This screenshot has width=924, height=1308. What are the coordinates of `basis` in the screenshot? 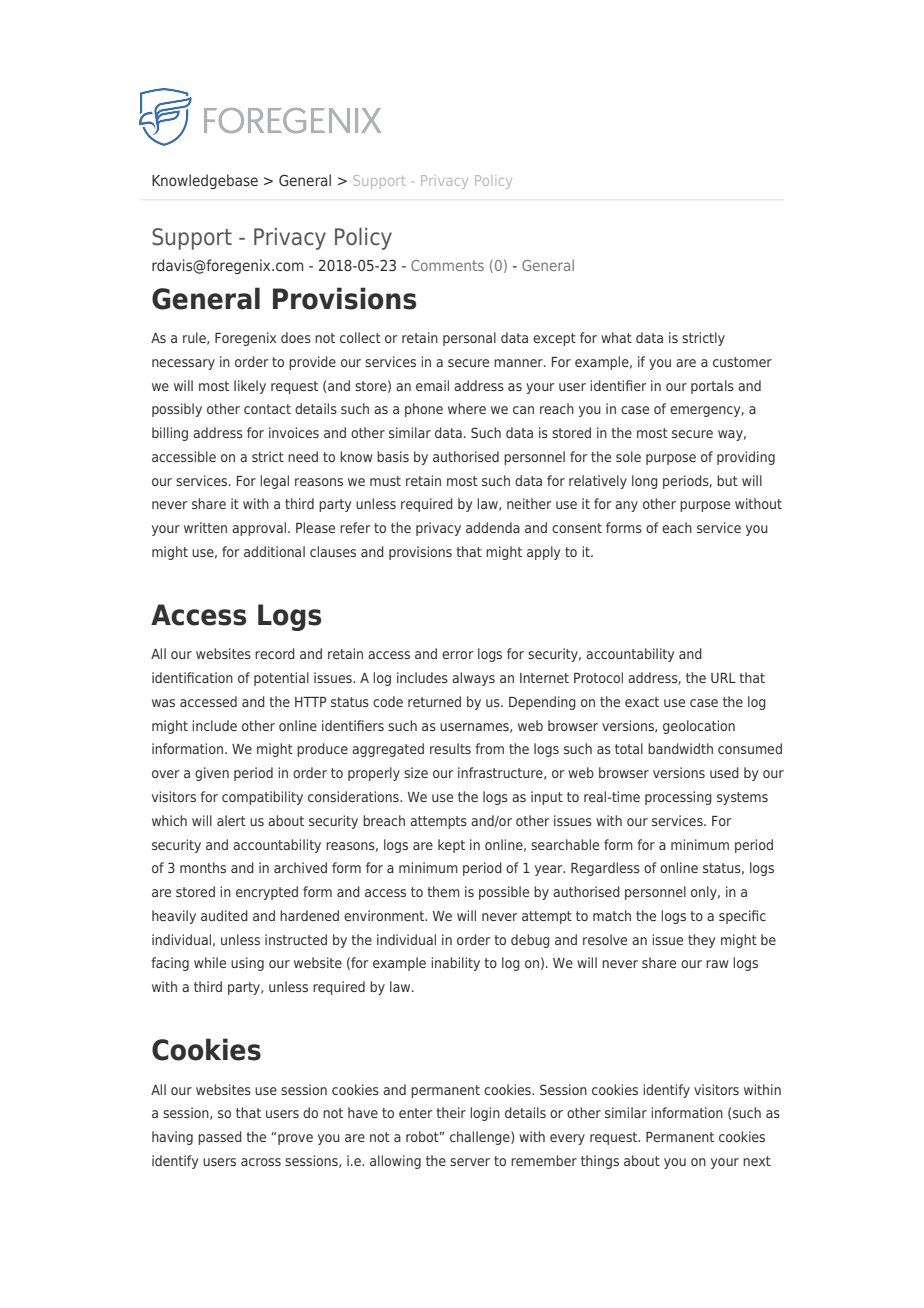 It's located at (393, 456).
